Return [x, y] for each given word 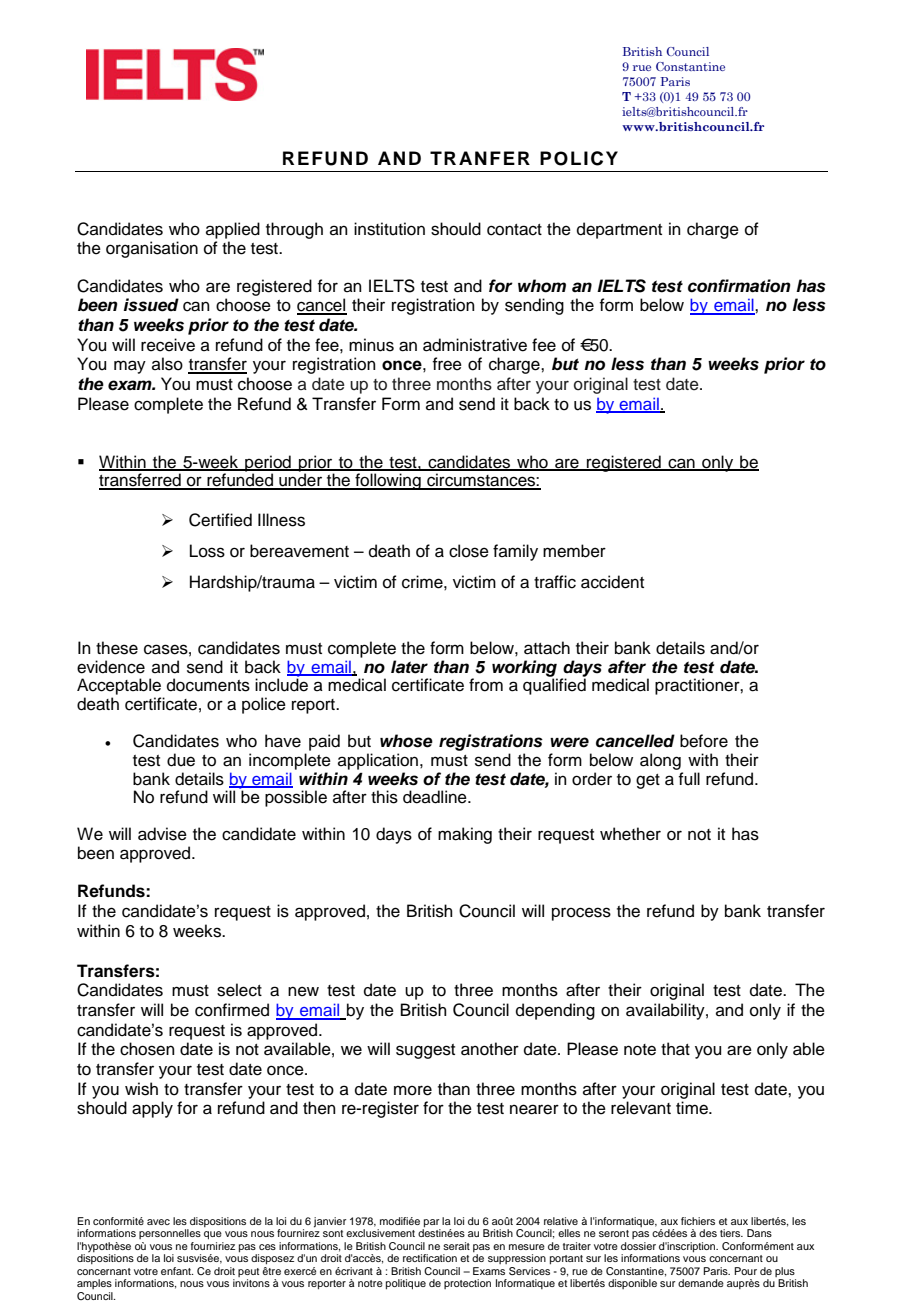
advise [162, 834]
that [675, 1049]
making [465, 835]
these [117, 648]
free [447, 364]
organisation [152, 249]
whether [630, 834]
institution [389, 229]
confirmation [739, 286]
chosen [147, 1049]
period [268, 464]
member [574, 551]
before [704, 741]
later [409, 667]
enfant [177, 1271]
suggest [425, 1051]
